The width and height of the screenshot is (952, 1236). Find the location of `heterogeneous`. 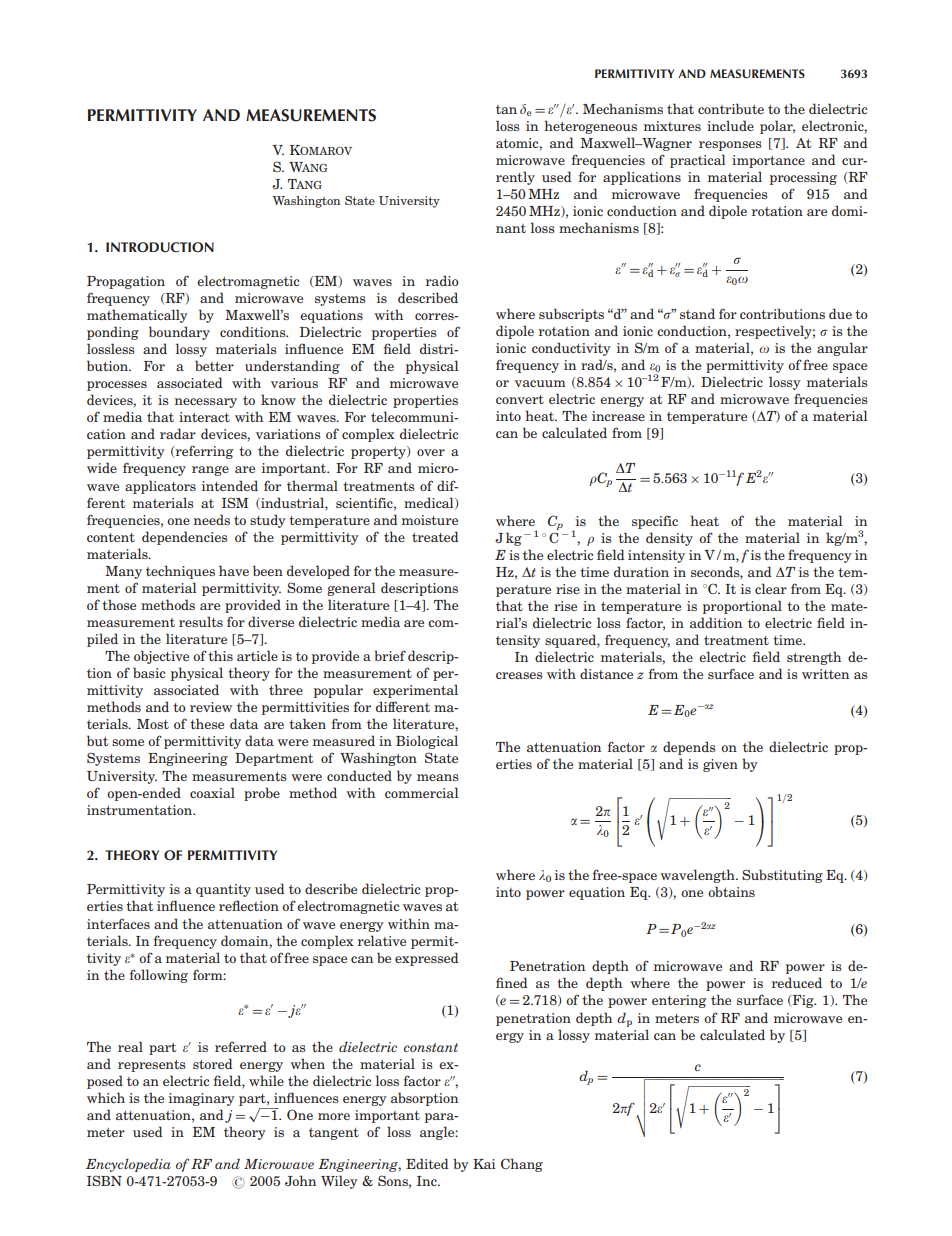

heterogeneous is located at coordinates (590, 127).
